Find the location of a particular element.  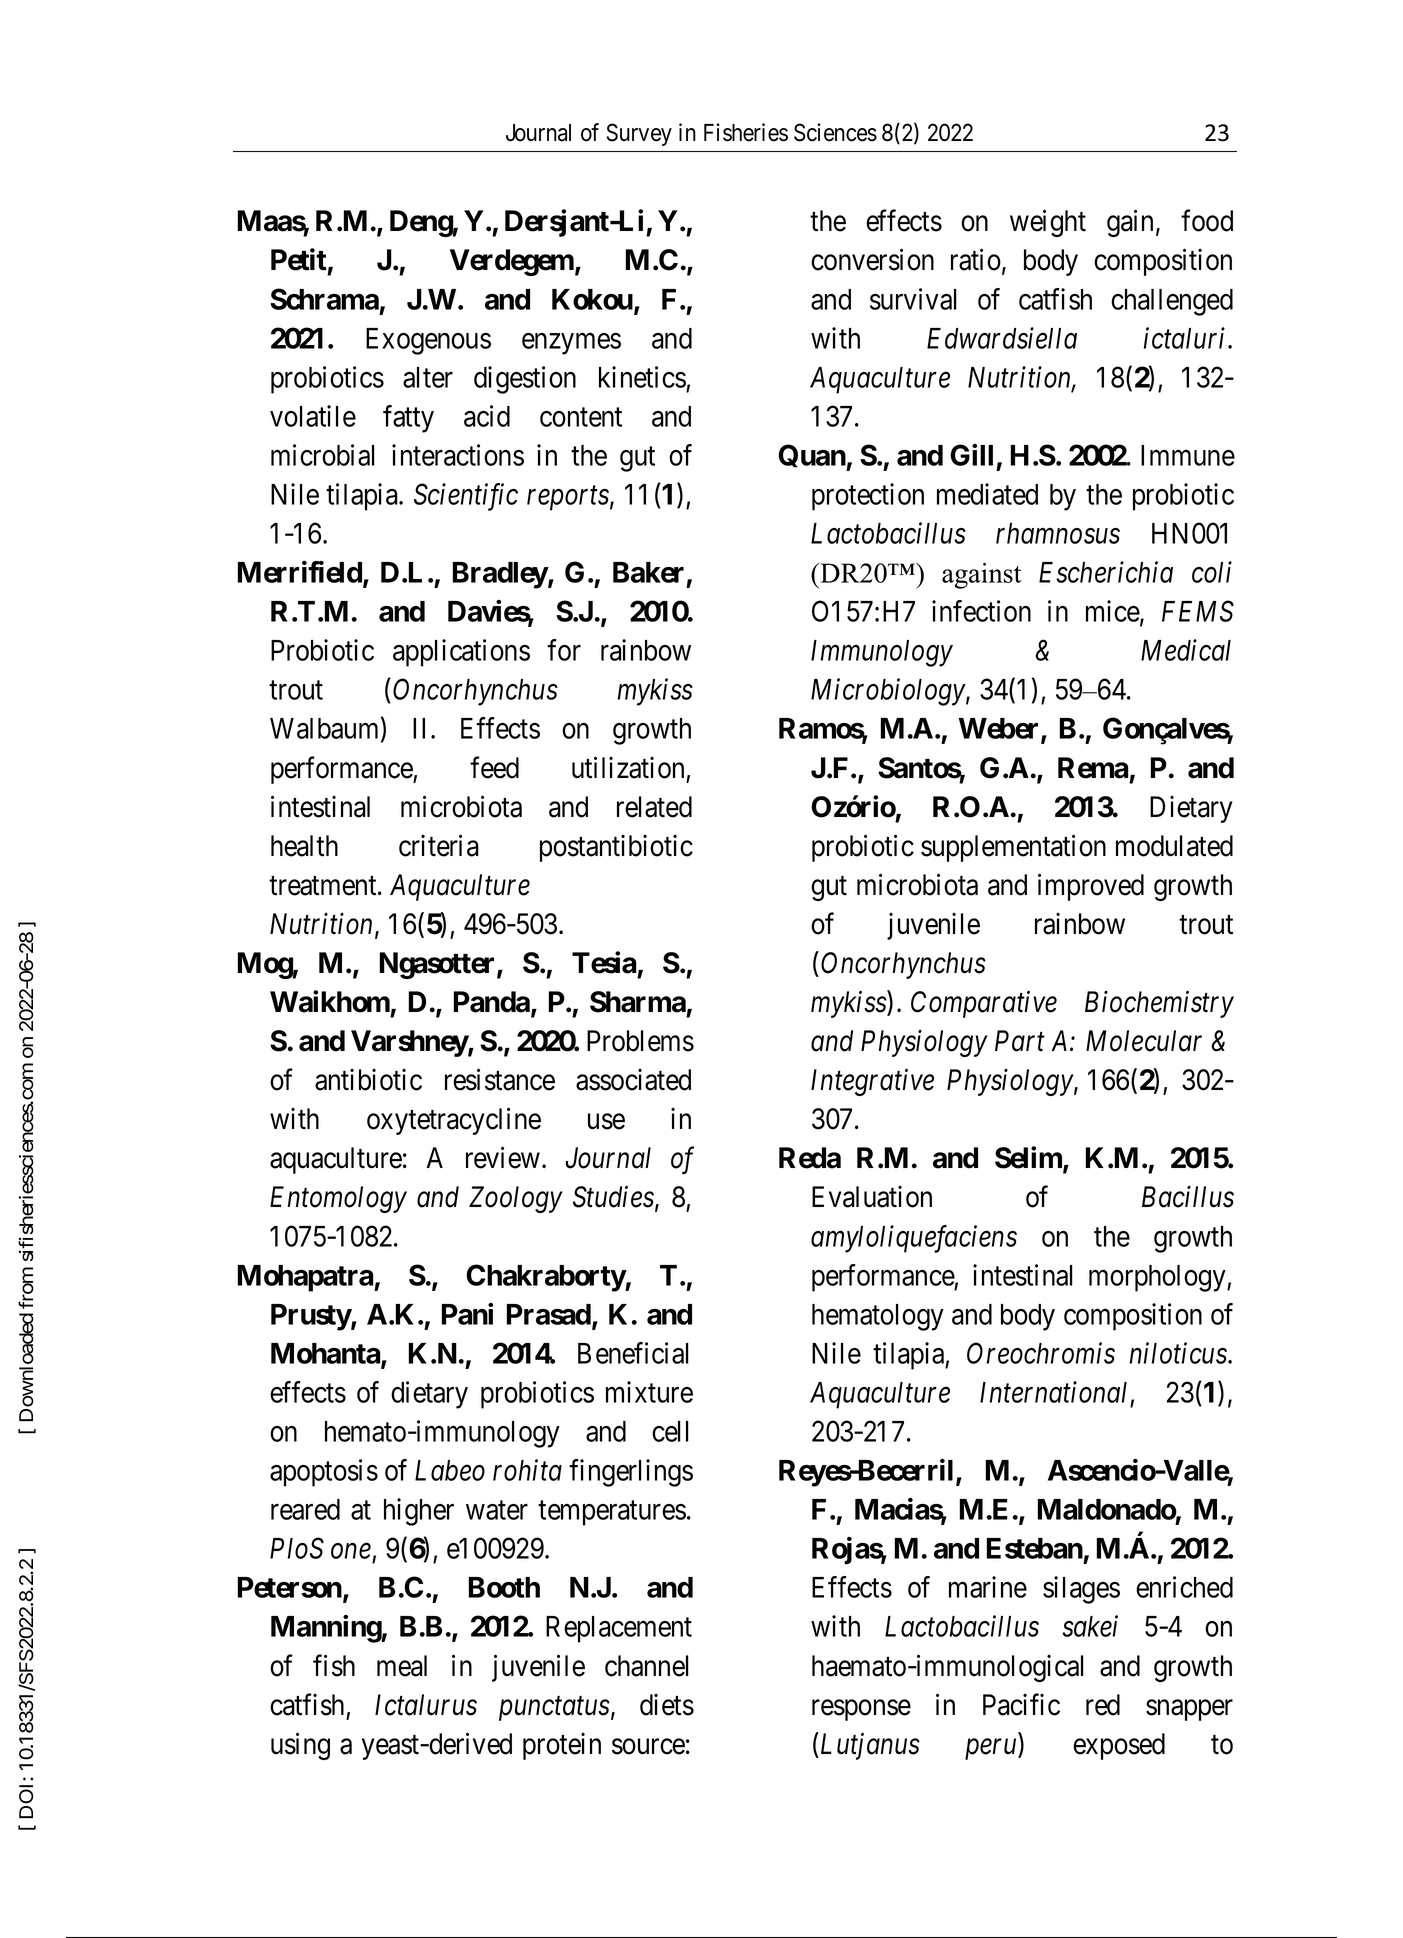

morphology is located at coordinates (1158, 1278).
